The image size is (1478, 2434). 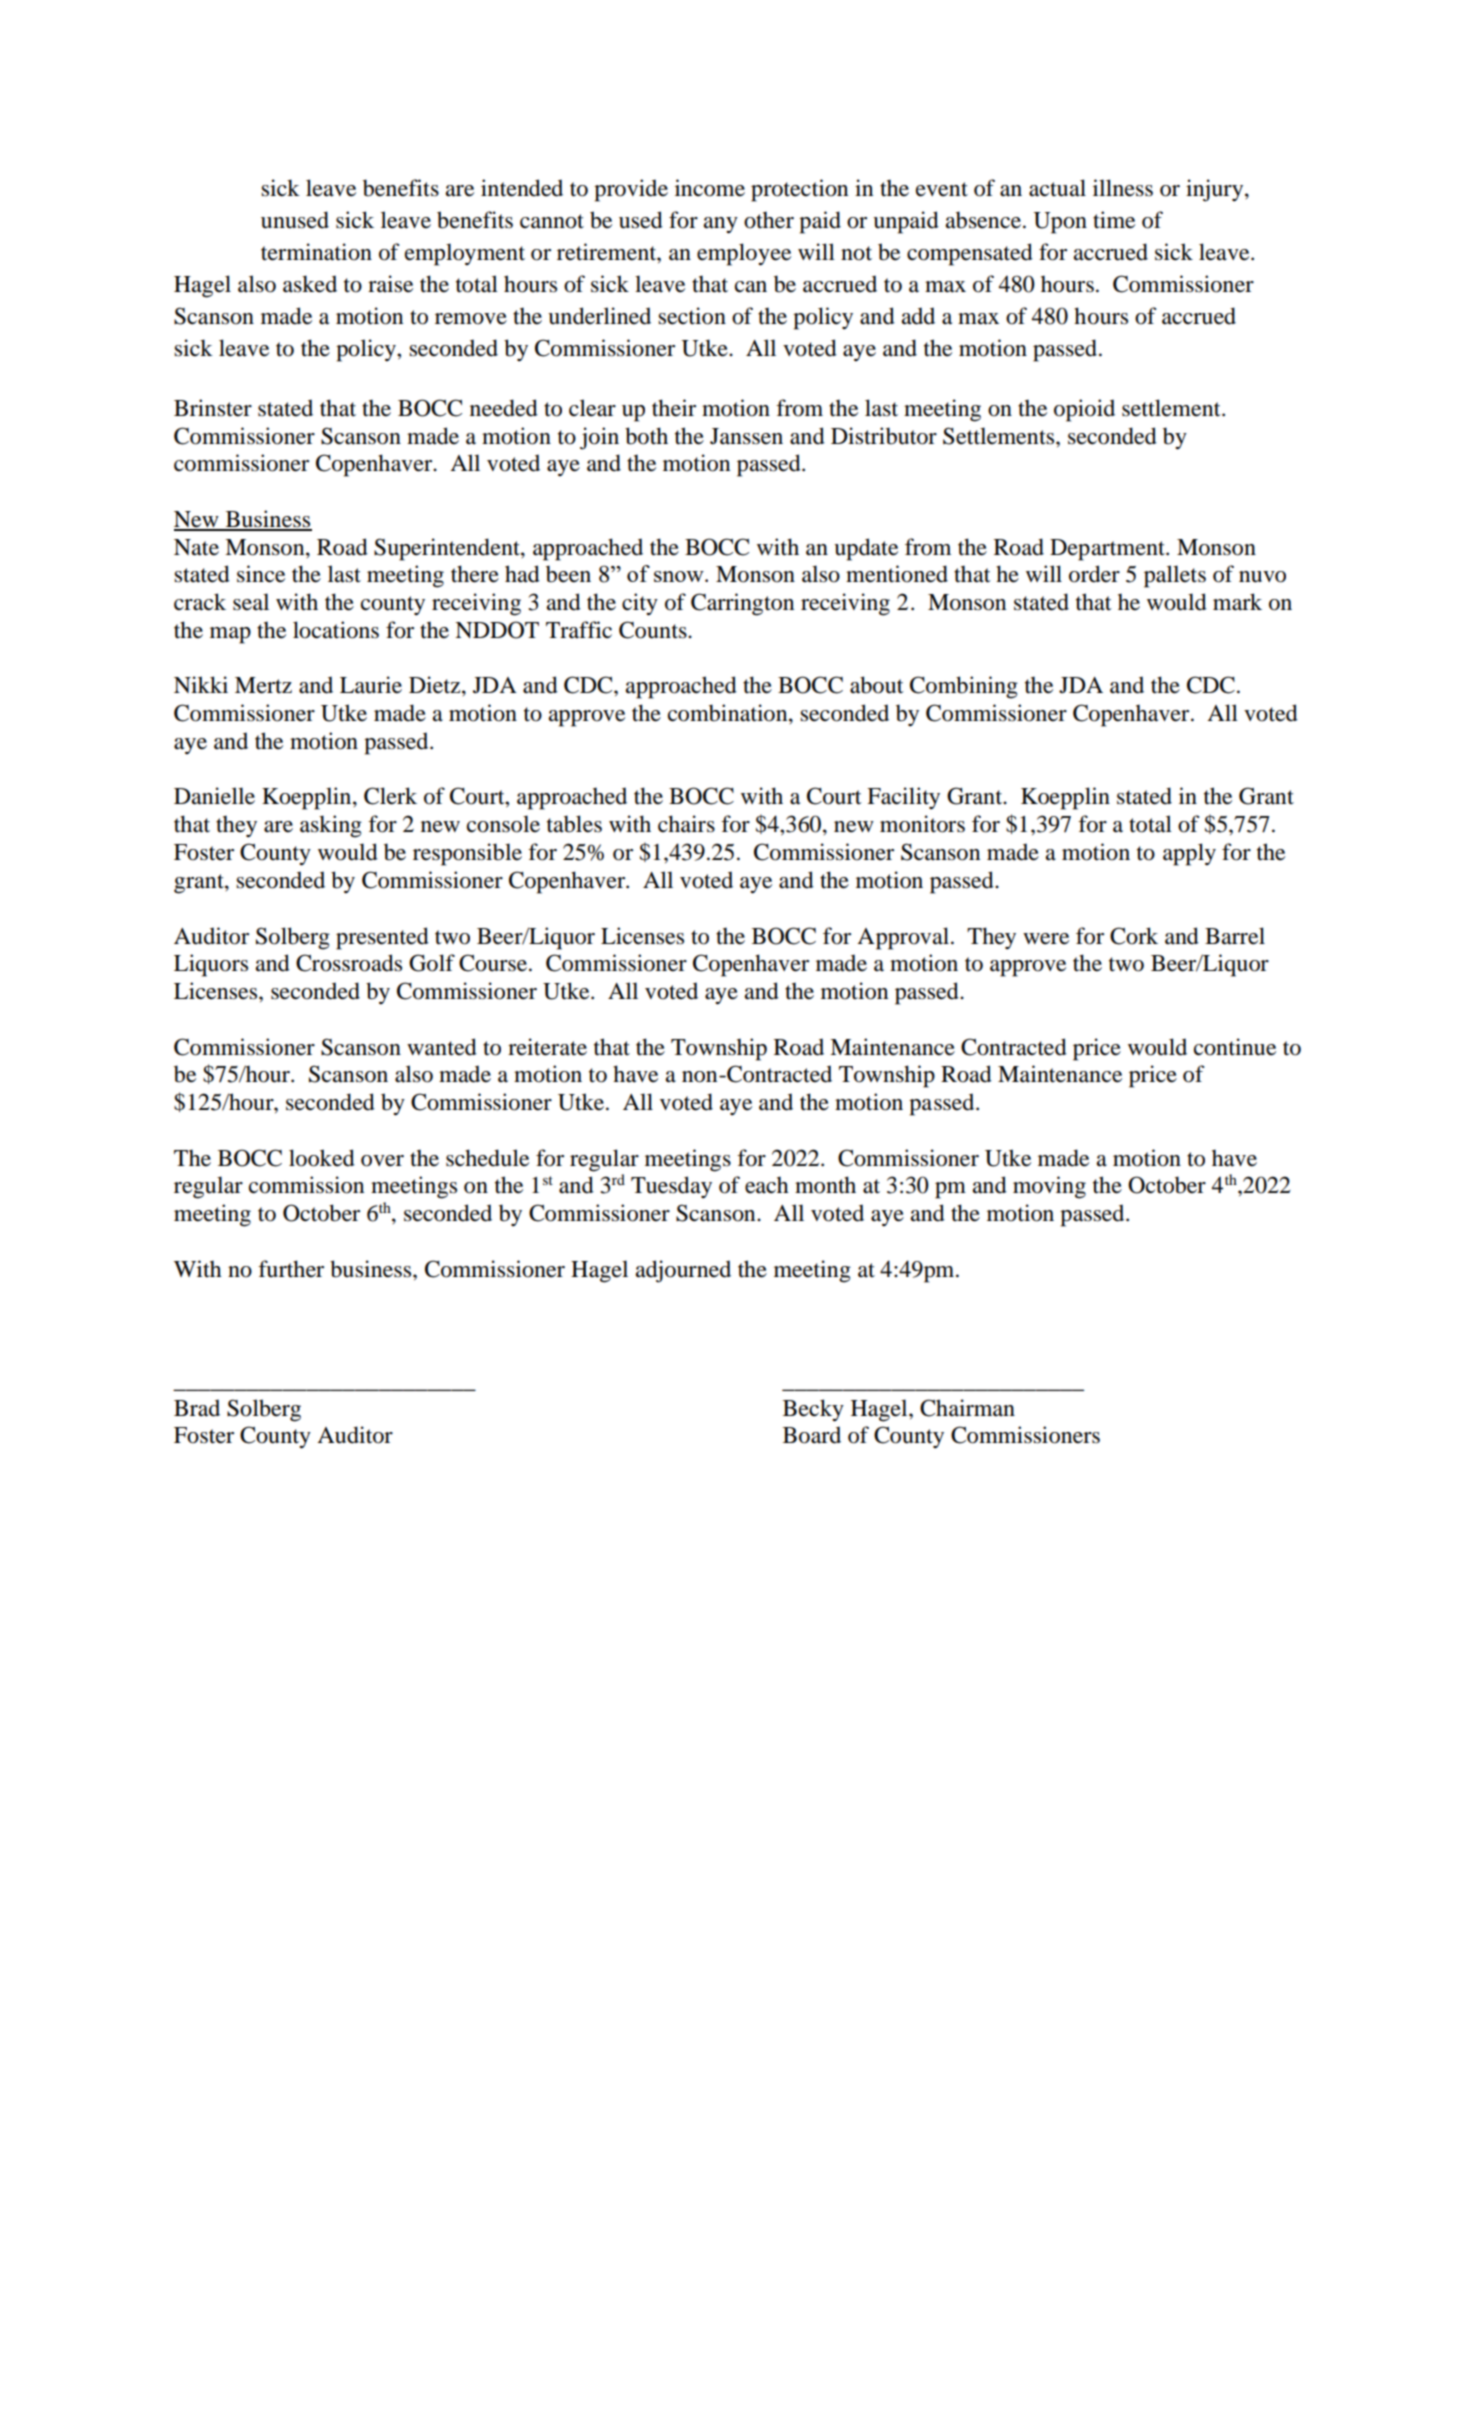 I want to click on snow, so click(x=680, y=576).
